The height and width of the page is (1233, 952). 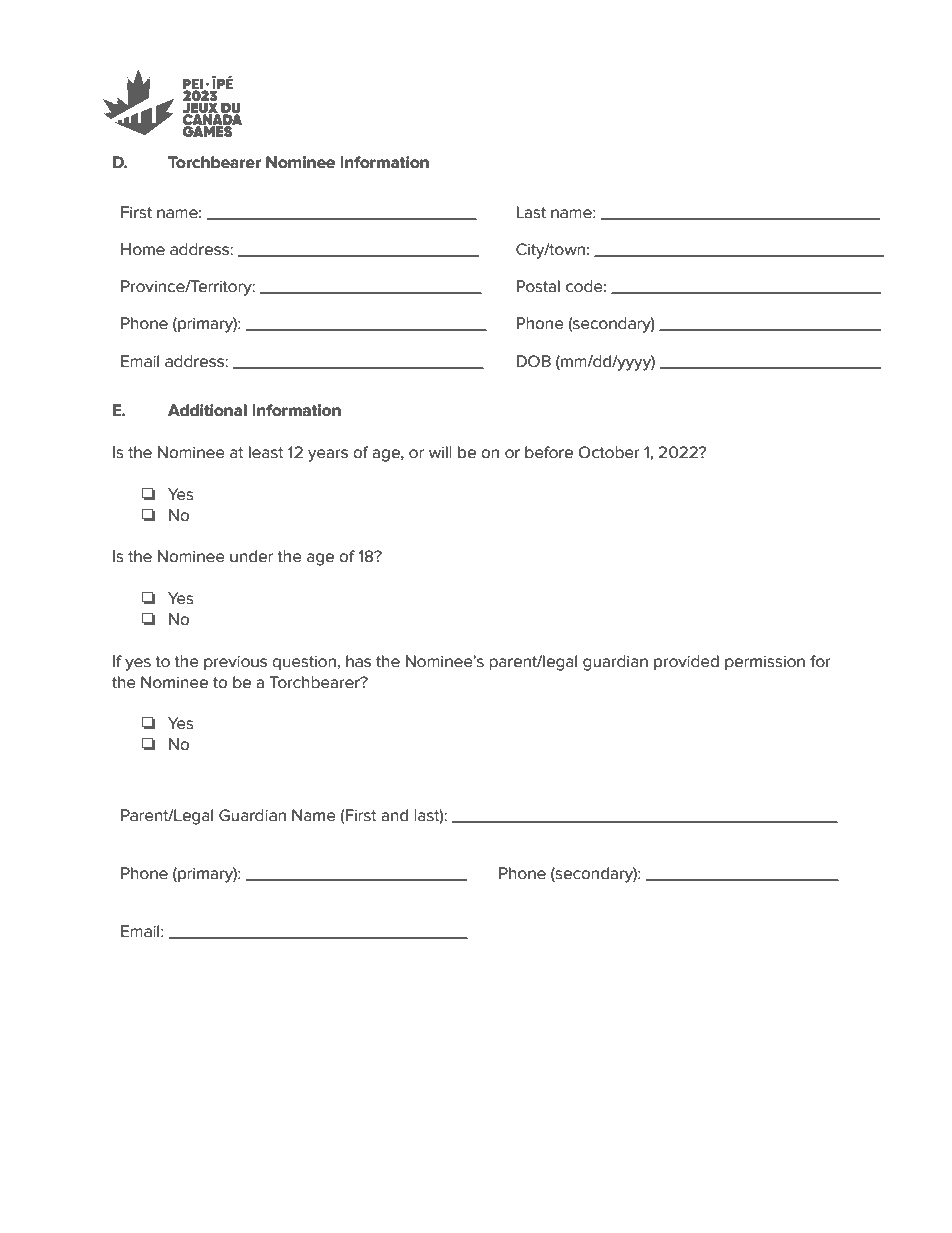 What do you see at coordinates (235, 663) in the page?
I see `previous` at bounding box center [235, 663].
